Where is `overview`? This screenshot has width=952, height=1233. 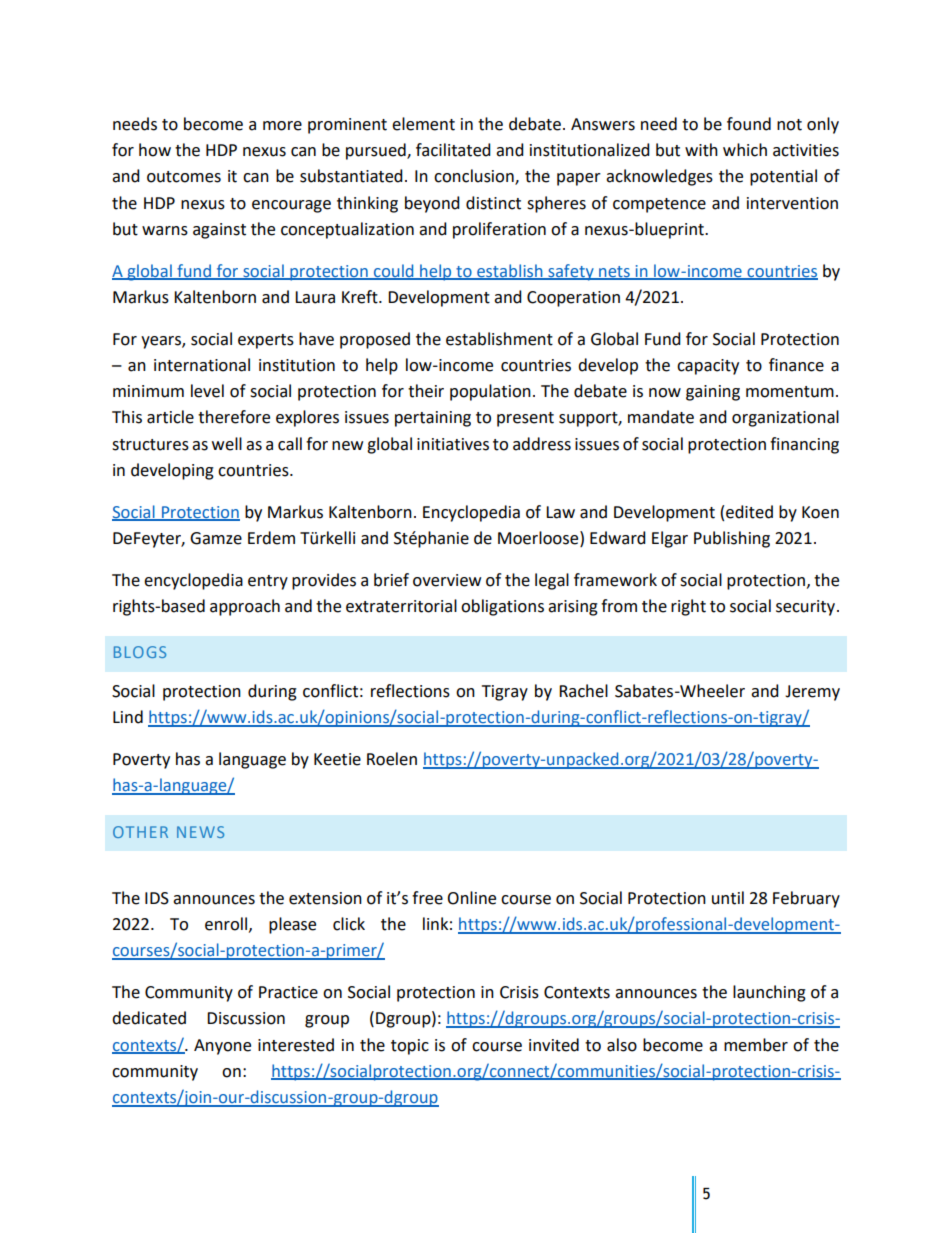
overview is located at coordinates (447, 580).
